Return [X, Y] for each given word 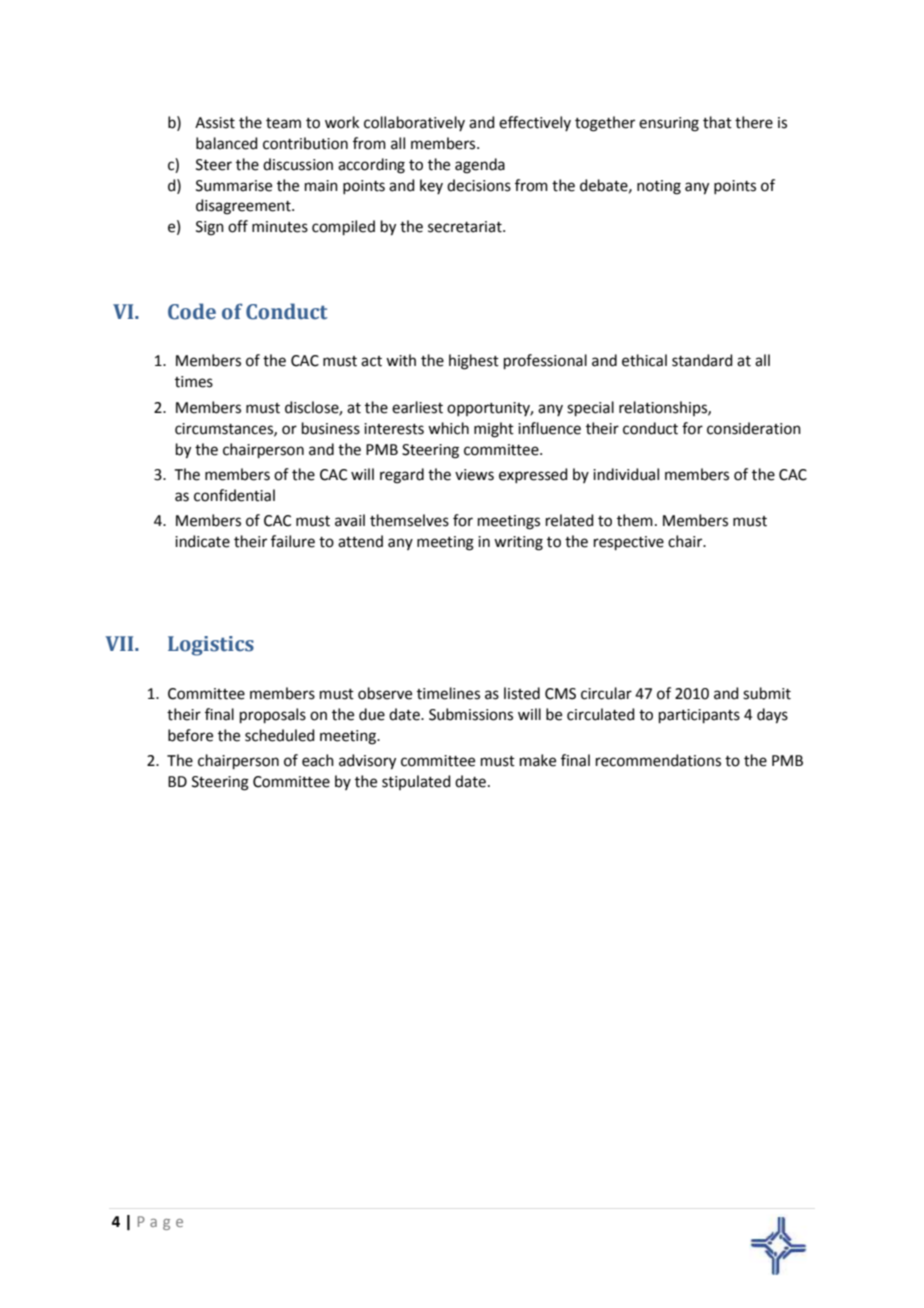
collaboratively [414, 123]
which [448, 428]
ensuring [669, 124]
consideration [754, 428]
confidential [234, 495]
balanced [227, 143]
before [190, 735]
